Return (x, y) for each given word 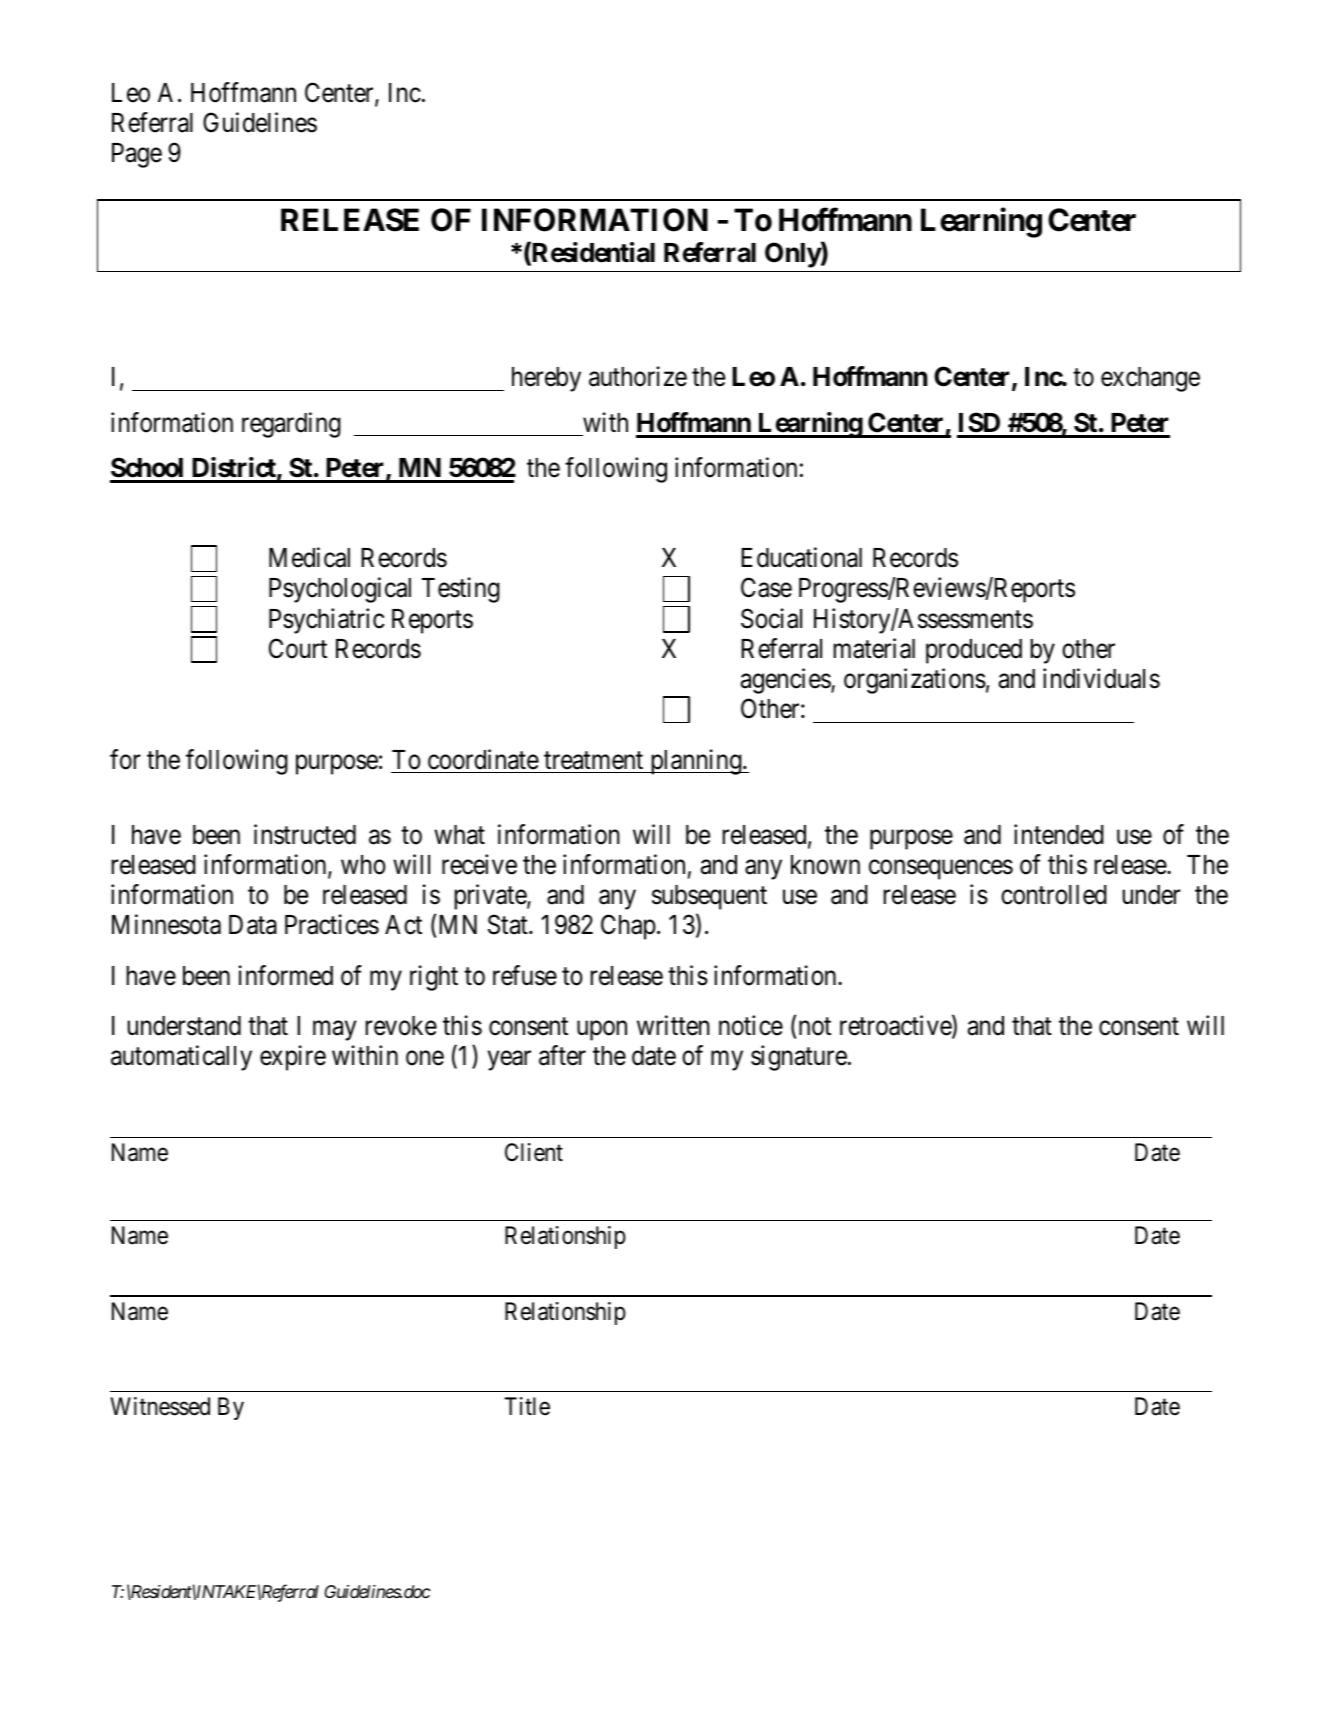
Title (527, 1406)
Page (137, 155)
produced (974, 651)
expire (293, 1058)
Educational (801, 557)
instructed (305, 834)
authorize (638, 376)
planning (696, 762)
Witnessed (160, 1406)
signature (799, 1058)
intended (1059, 834)
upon (602, 1031)
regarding (291, 425)
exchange (1150, 379)
